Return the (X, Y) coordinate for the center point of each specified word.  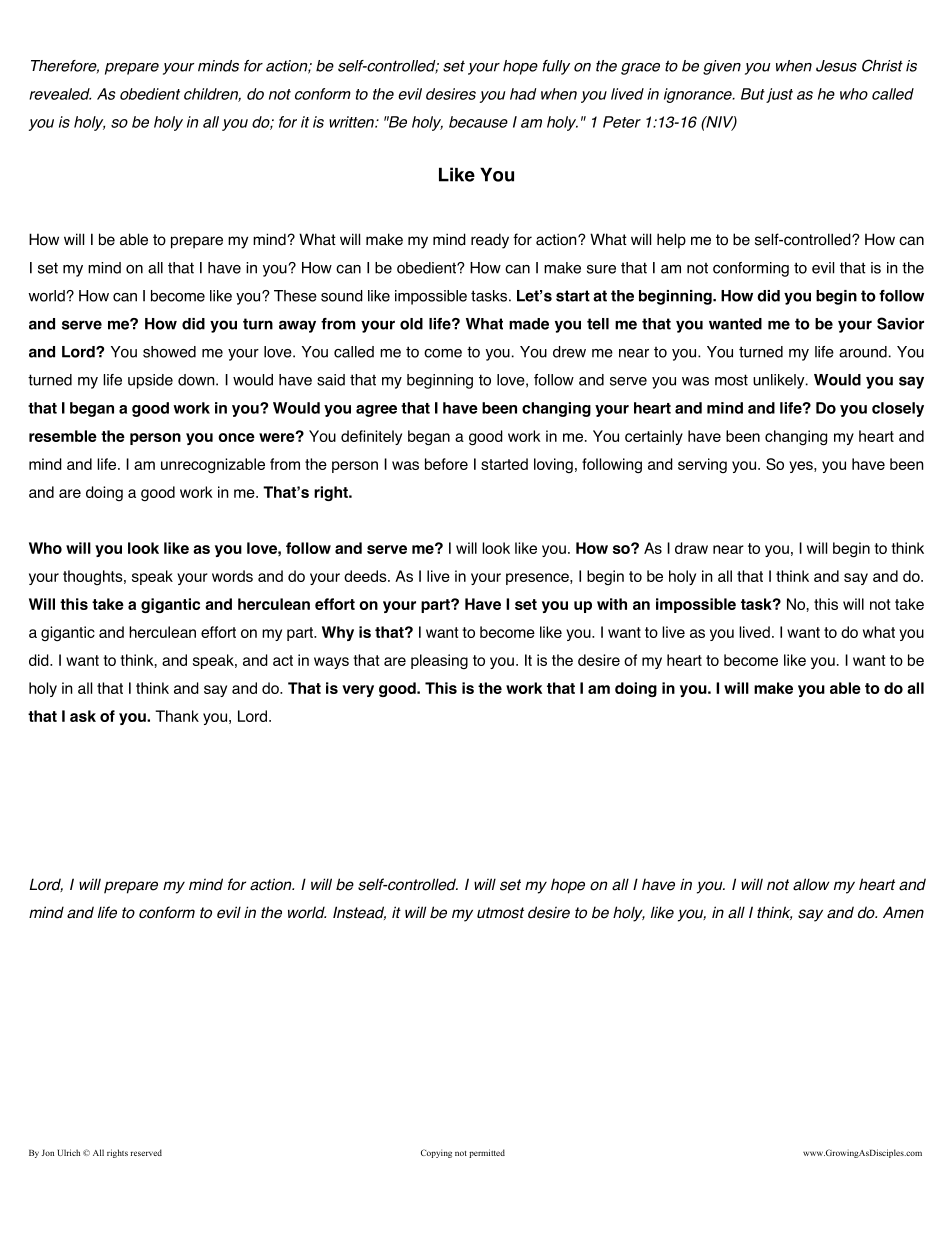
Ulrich (69, 1152)
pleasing (439, 661)
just (779, 95)
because (478, 122)
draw (691, 548)
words (232, 576)
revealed (60, 94)
